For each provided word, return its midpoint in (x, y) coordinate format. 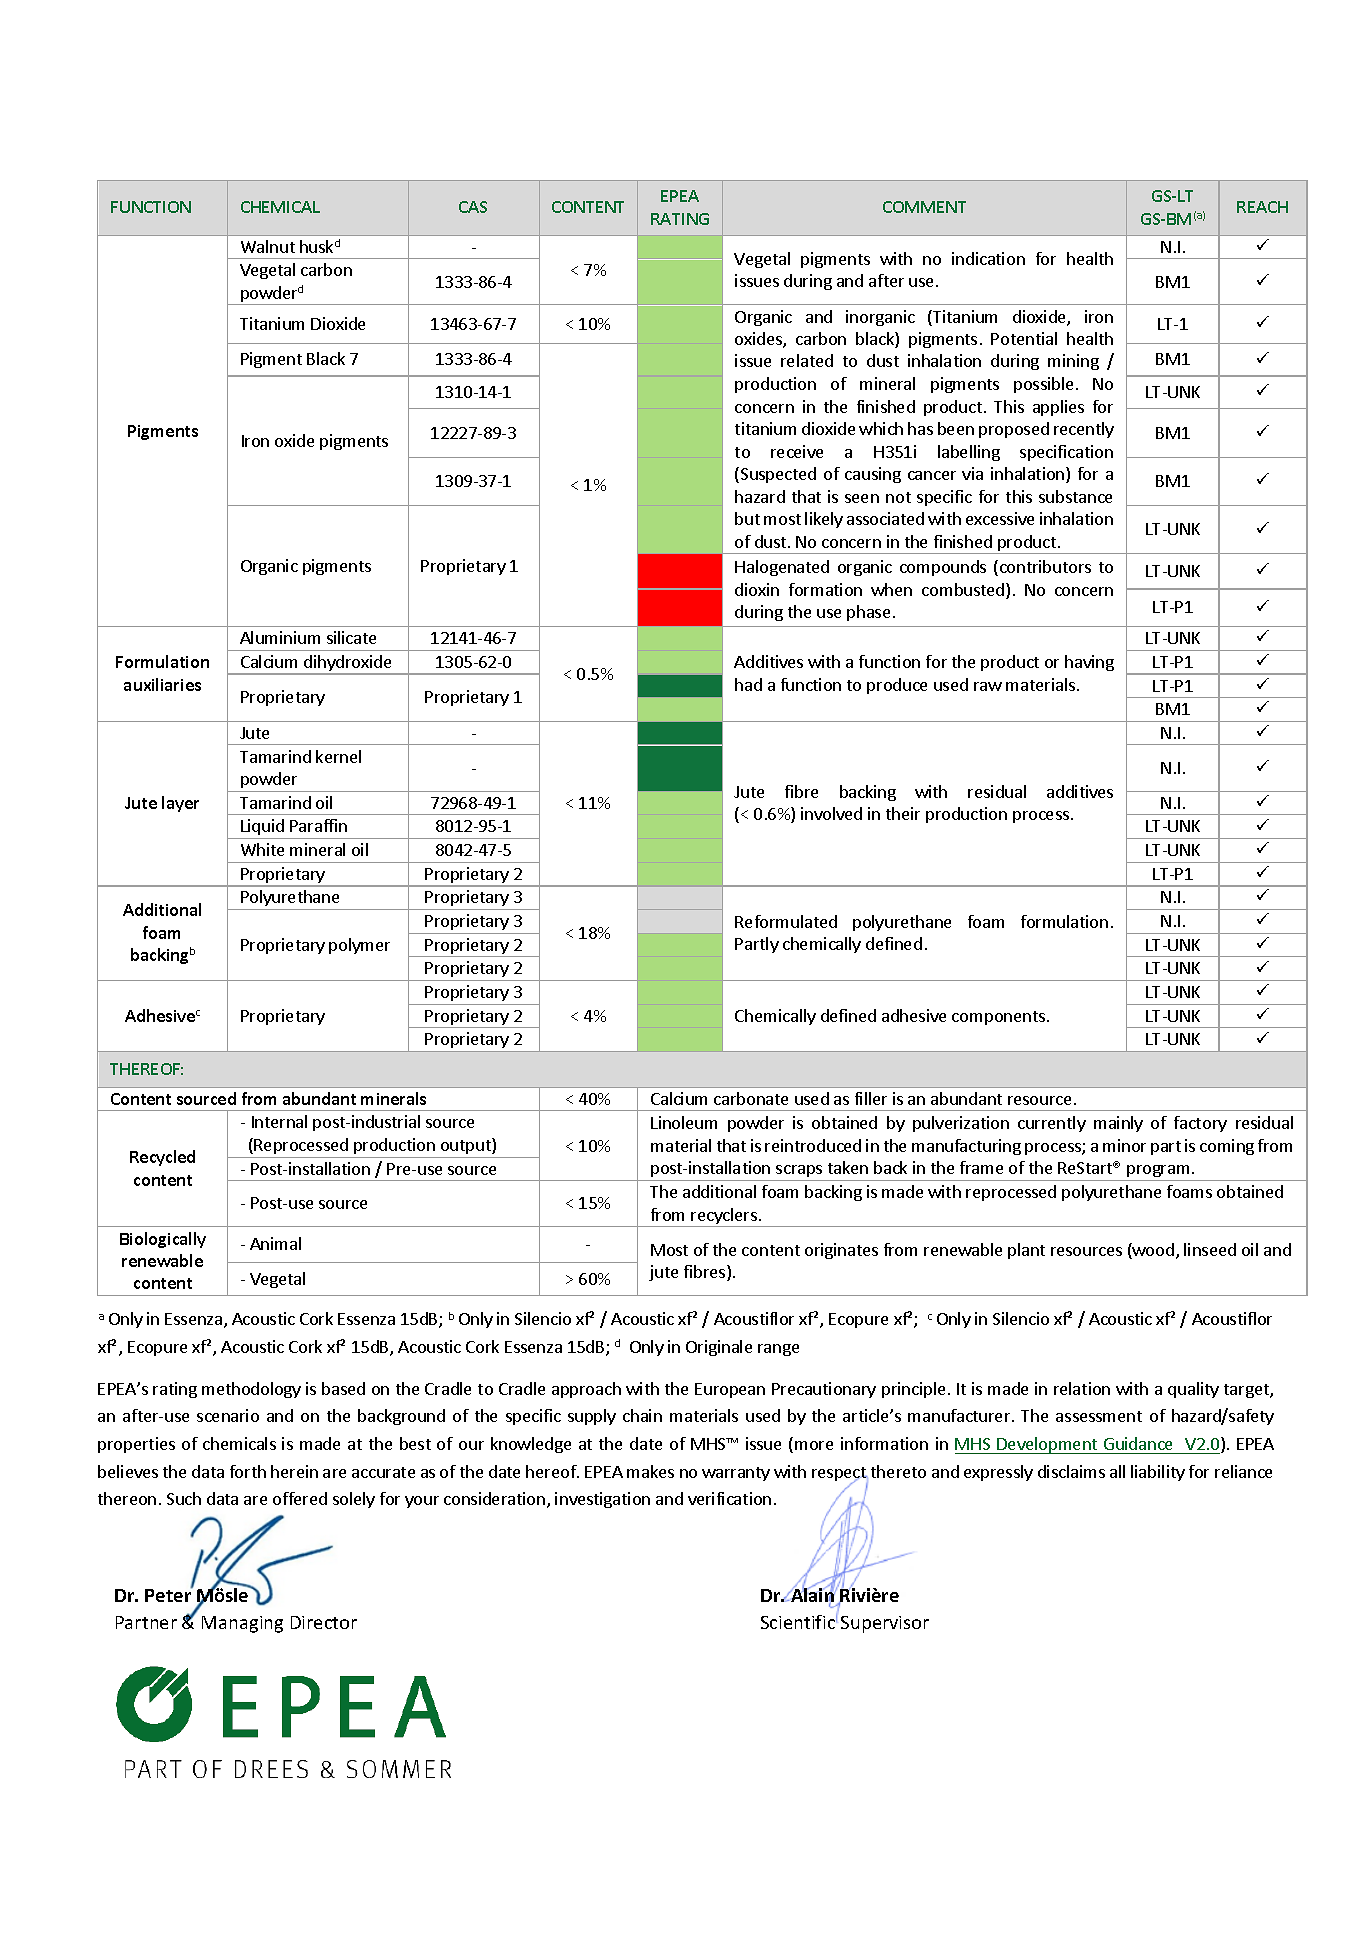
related (807, 360)
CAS (473, 207)
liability (1158, 1473)
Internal (279, 1121)
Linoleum (684, 1122)
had (748, 684)
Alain (812, 1595)
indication (988, 258)
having (1089, 663)
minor (1124, 1145)
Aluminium (280, 637)
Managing (242, 1624)
